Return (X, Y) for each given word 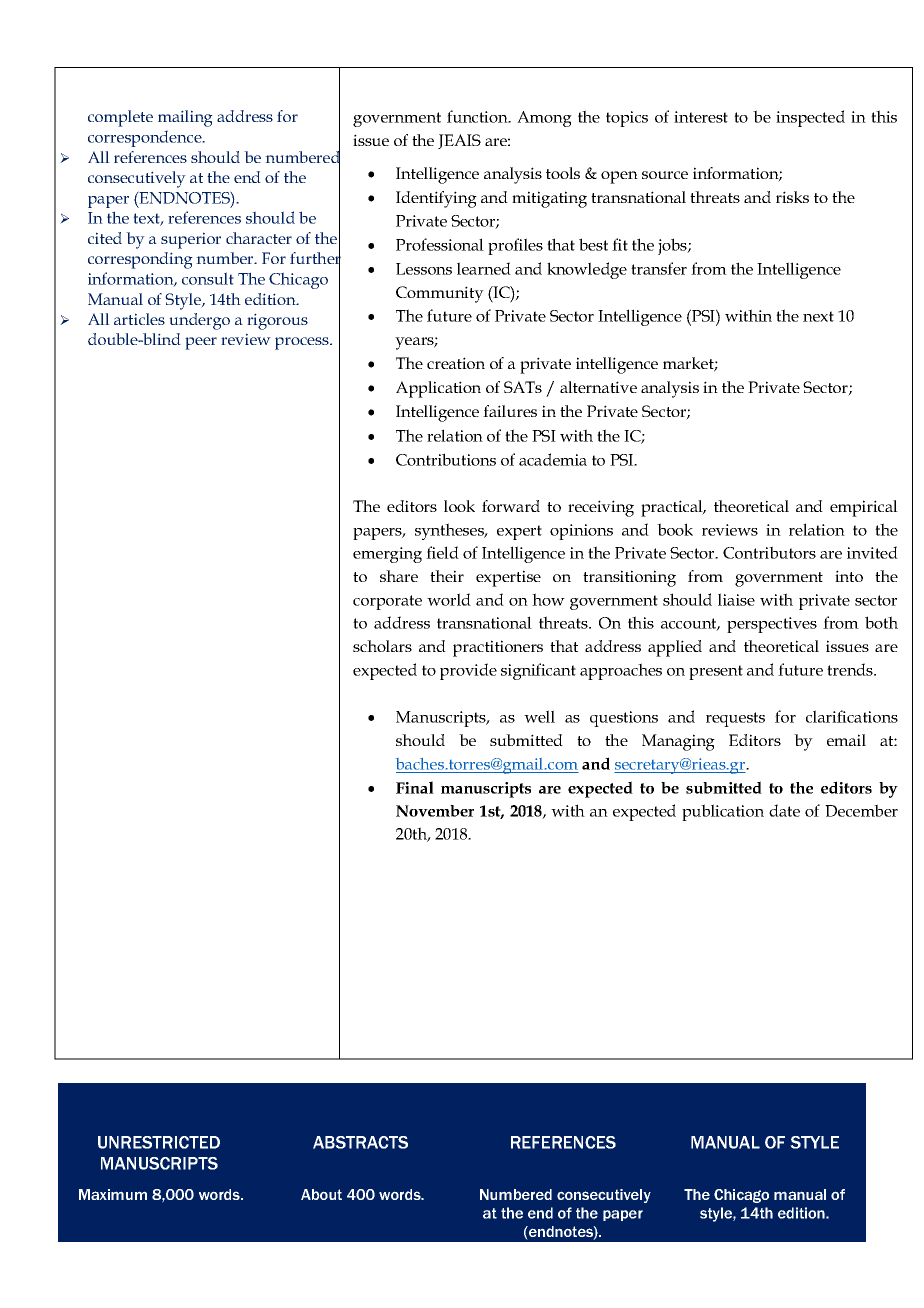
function (478, 116)
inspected (810, 118)
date (784, 810)
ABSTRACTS (360, 1142)
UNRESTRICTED (159, 1142)
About (321, 1194)
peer (201, 343)
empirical (864, 508)
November (435, 811)
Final (415, 787)
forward (511, 506)
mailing (185, 118)
